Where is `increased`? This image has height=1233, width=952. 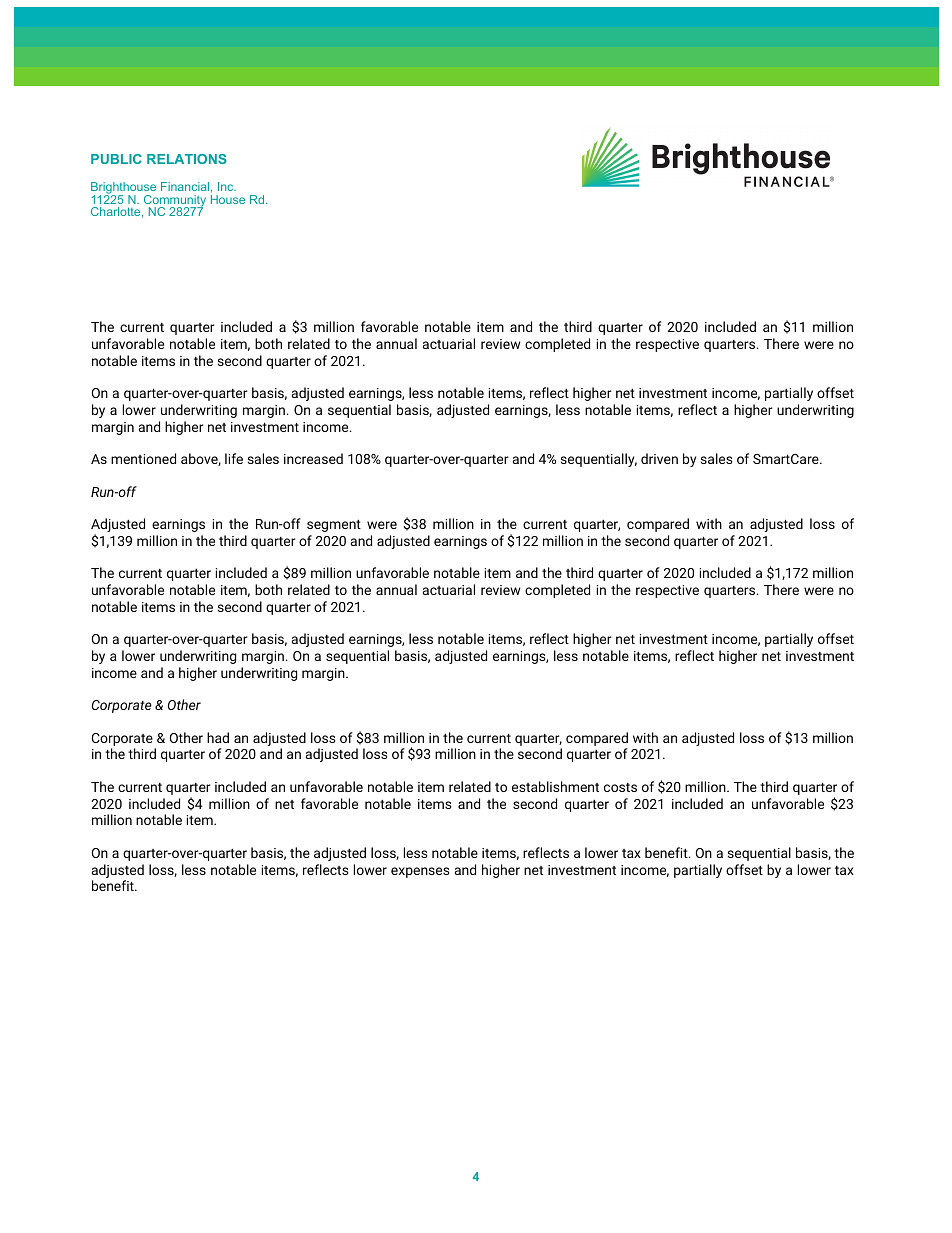 increased is located at coordinates (313, 458).
